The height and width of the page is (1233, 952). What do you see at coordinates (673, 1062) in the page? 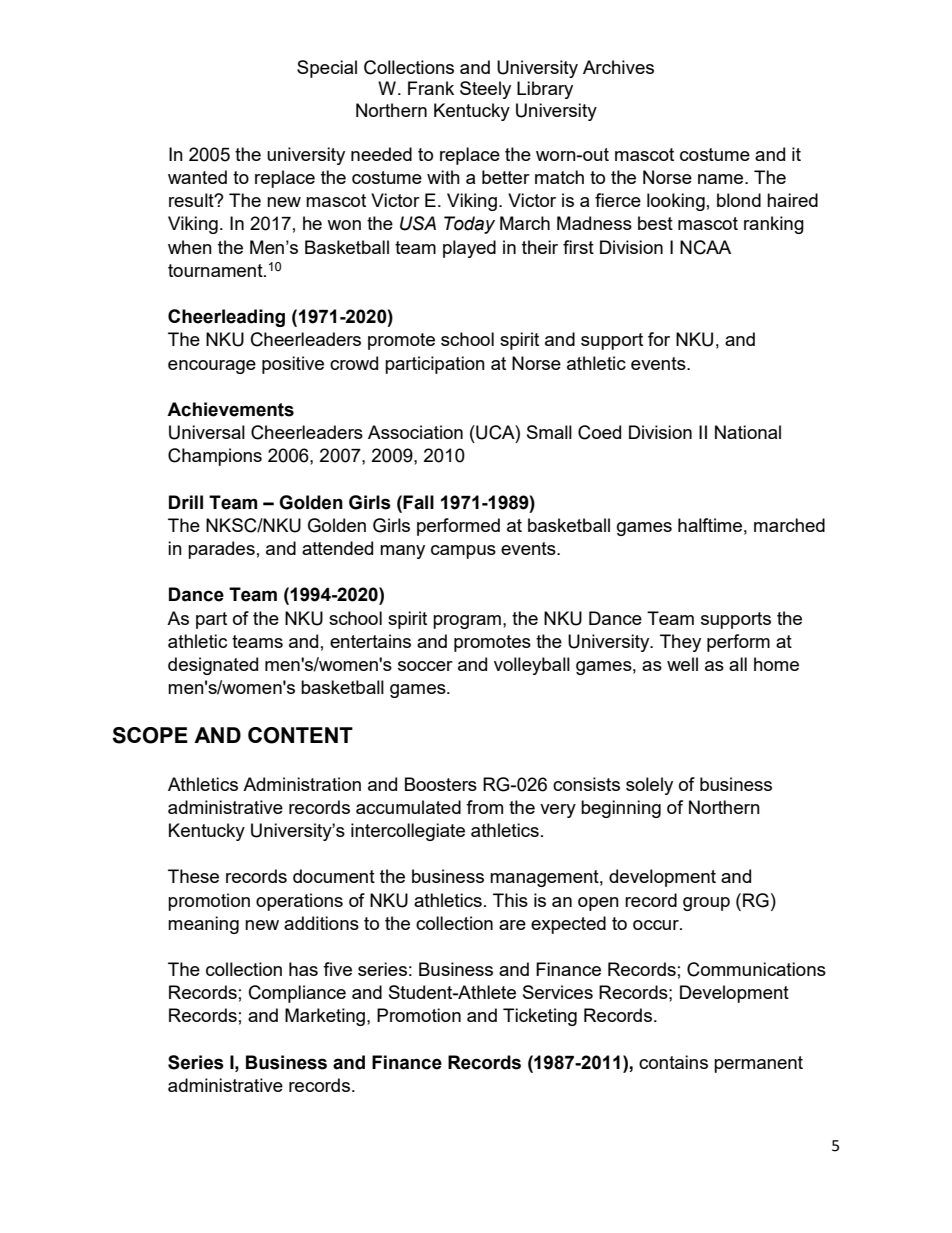
I see `contains` at bounding box center [673, 1062].
